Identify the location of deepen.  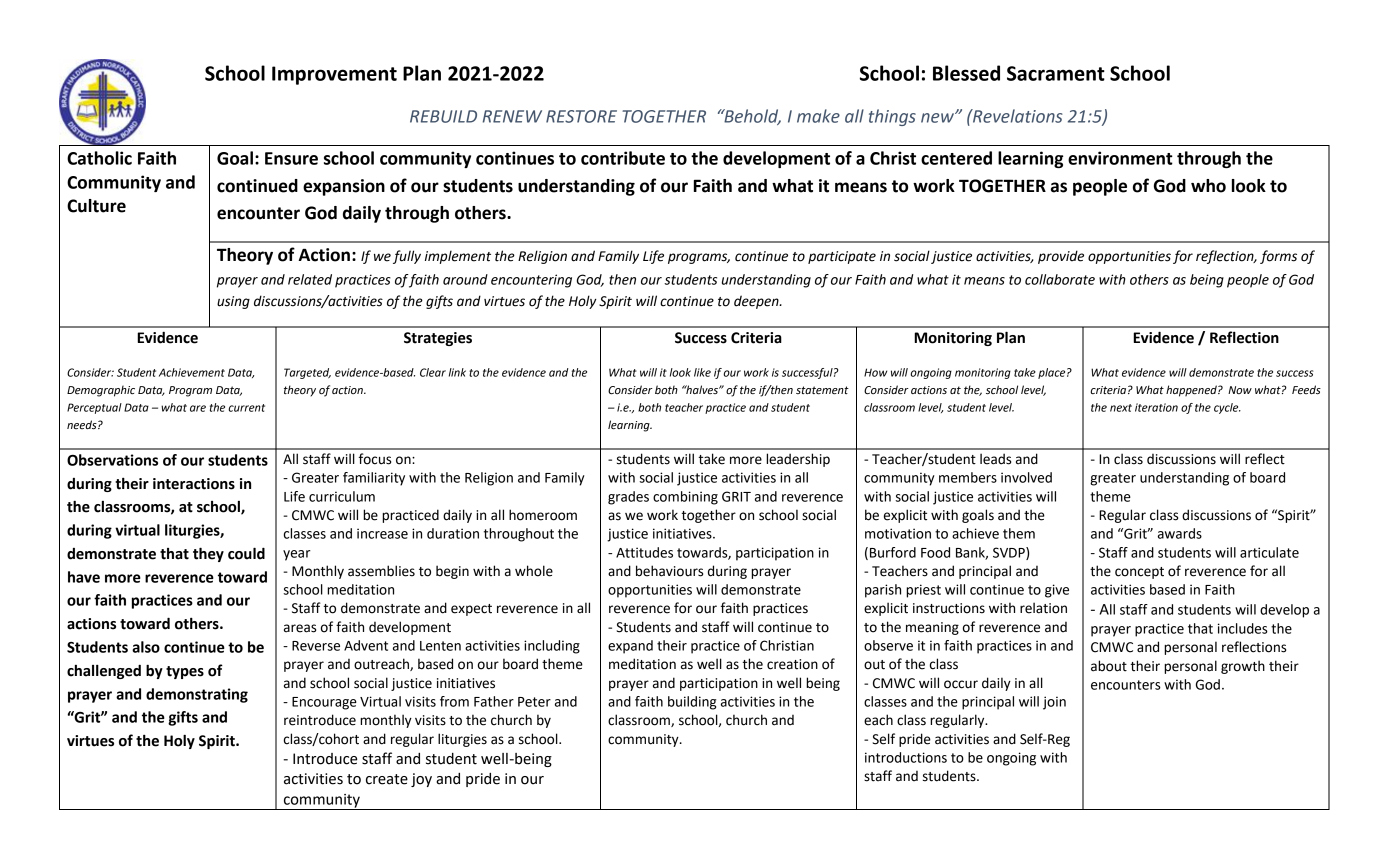
(757, 302).
